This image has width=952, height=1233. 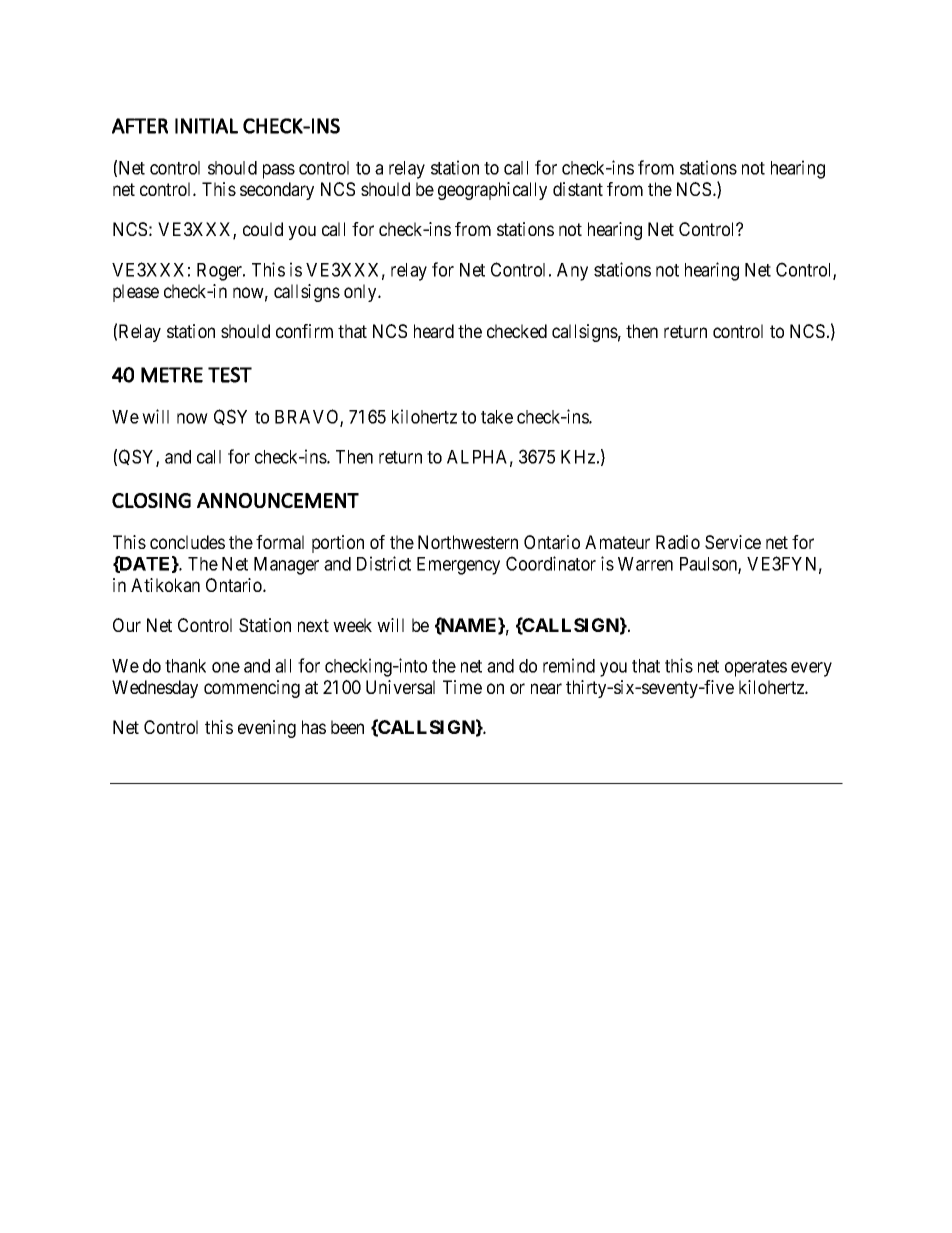 What do you see at coordinates (733, 542) in the image?
I see `Service` at bounding box center [733, 542].
